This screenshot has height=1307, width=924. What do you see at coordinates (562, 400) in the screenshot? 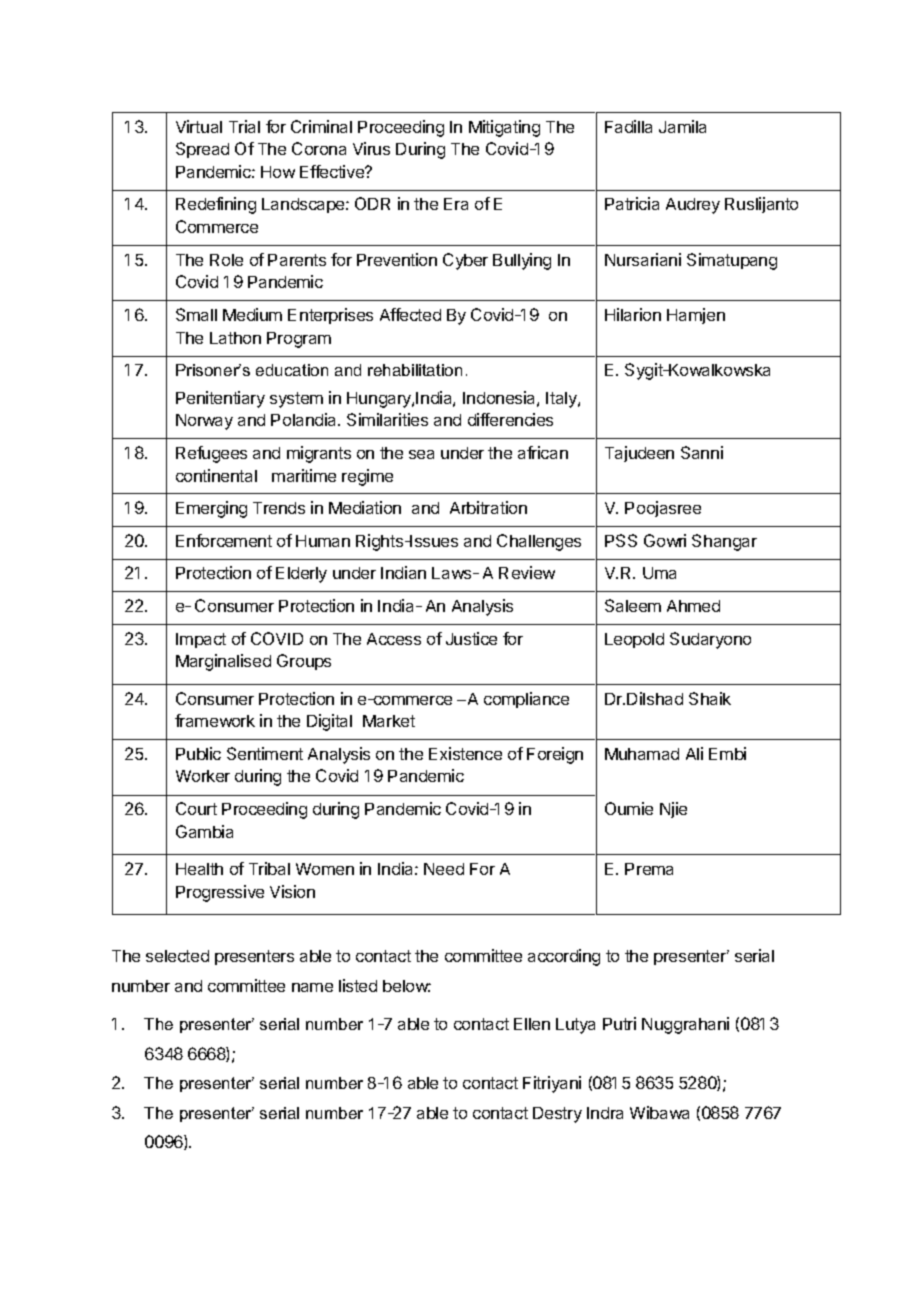
I see `Italy` at bounding box center [562, 400].
